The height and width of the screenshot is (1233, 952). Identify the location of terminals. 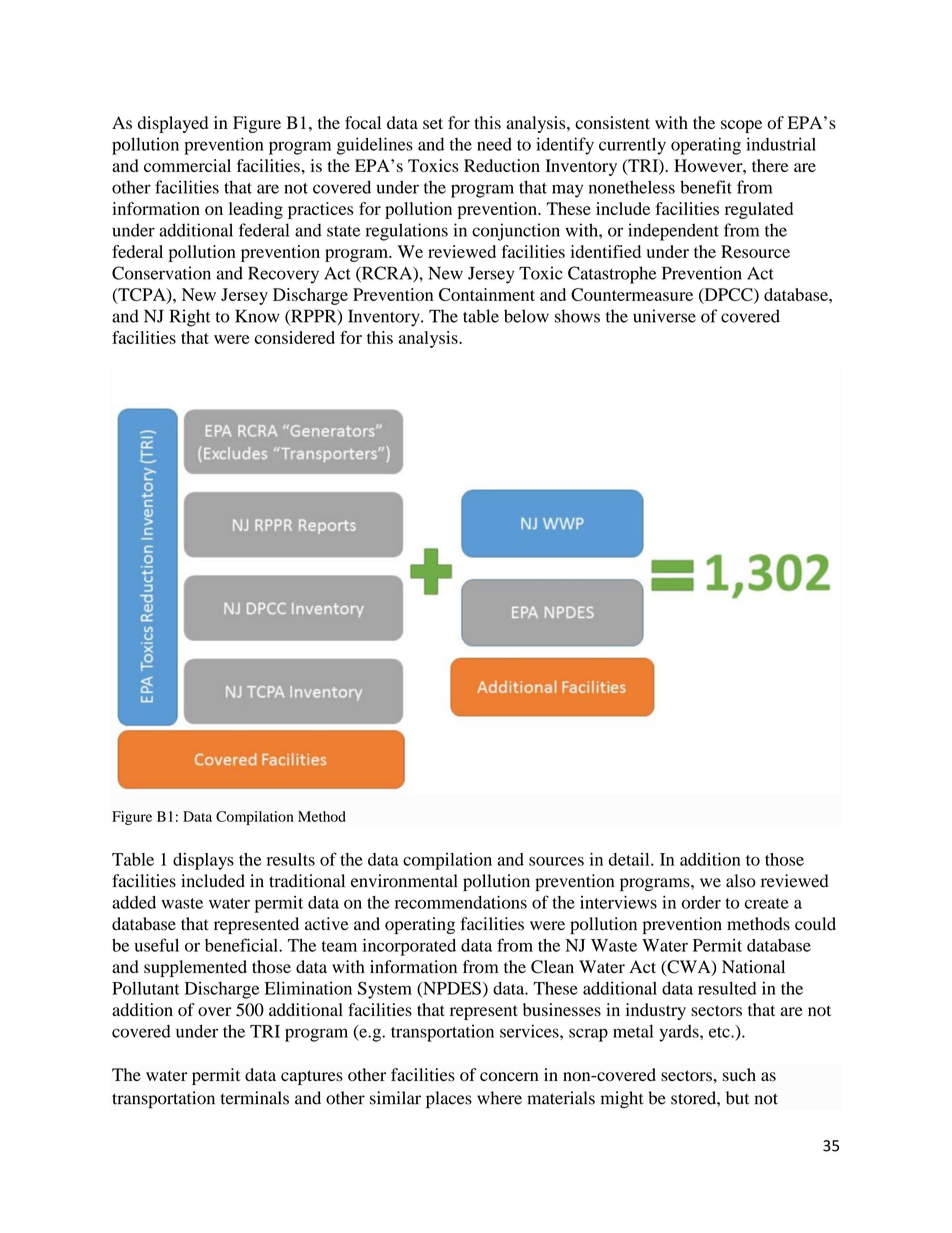
(255, 1098).
